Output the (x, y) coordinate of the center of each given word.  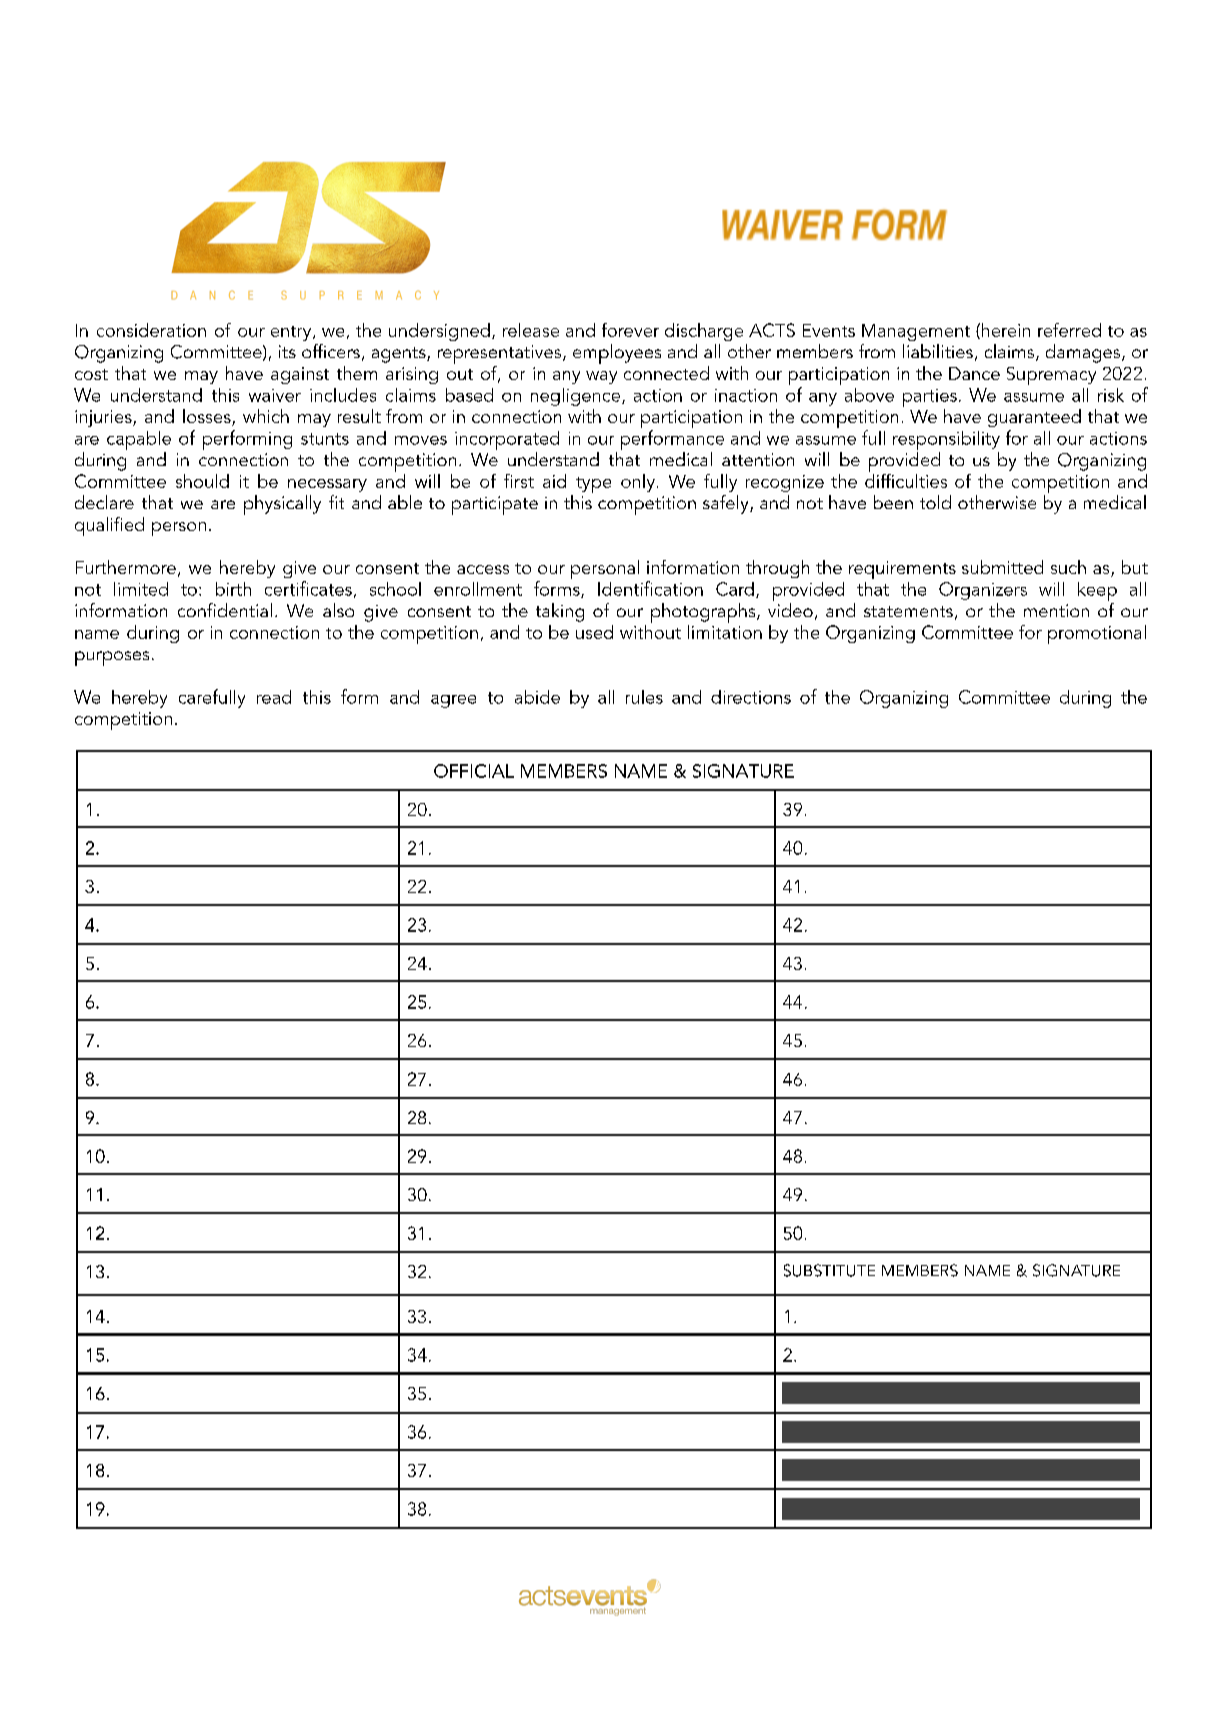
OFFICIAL (474, 771)
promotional (1097, 634)
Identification (650, 588)
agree (453, 701)
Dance (974, 373)
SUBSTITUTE (829, 1270)
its (287, 351)
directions (751, 697)
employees (617, 354)
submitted (1002, 567)
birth (233, 589)
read (274, 697)
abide (537, 697)
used (594, 632)
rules (644, 697)
